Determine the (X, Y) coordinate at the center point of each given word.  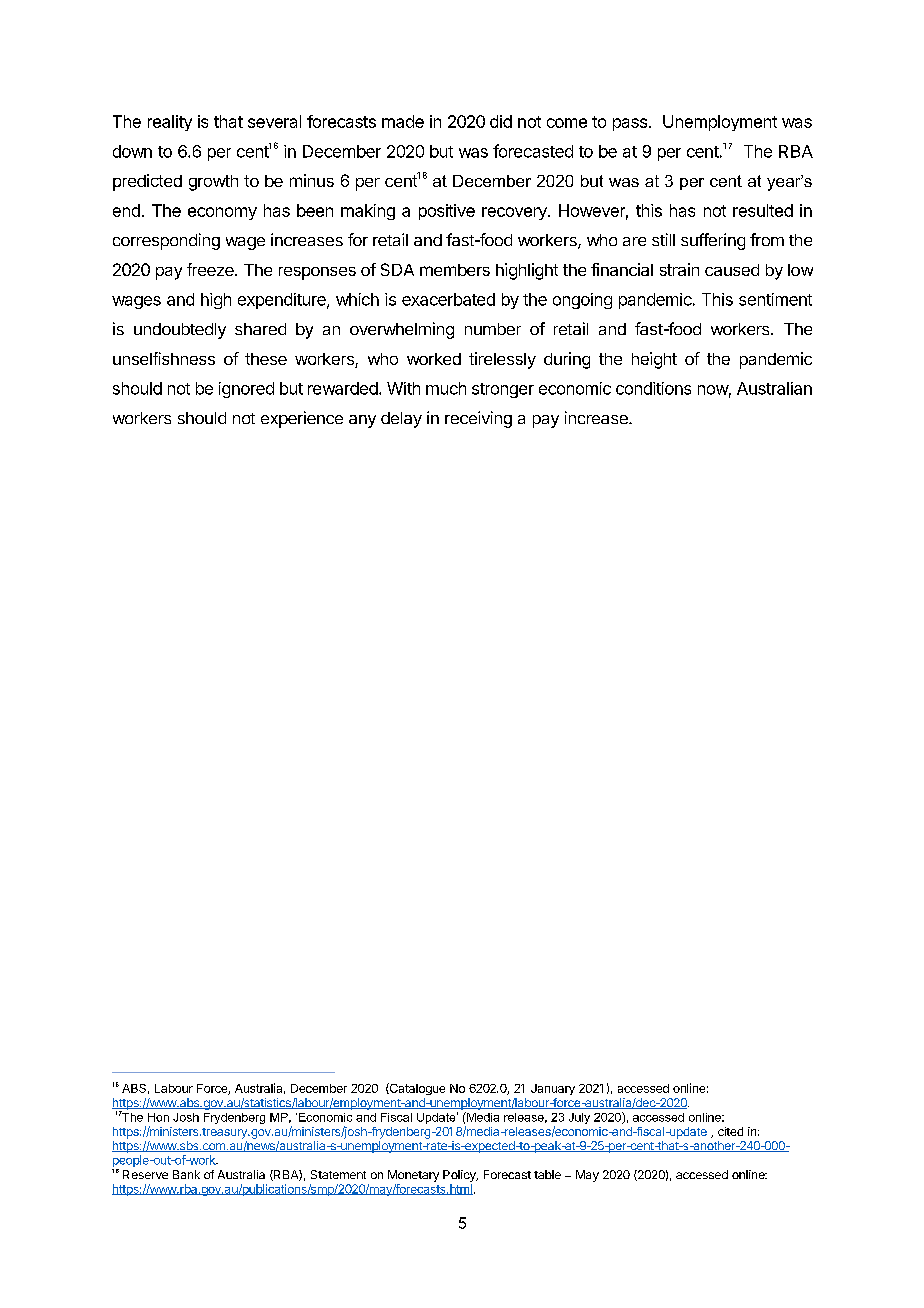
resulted (763, 210)
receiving (478, 419)
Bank (186, 1174)
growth (213, 183)
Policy (460, 1176)
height (654, 360)
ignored (246, 390)
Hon (158, 1117)
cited (730, 1131)
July (579, 1118)
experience (302, 419)
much (446, 388)
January (553, 1089)
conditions (653, 388)
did (501, 121)
